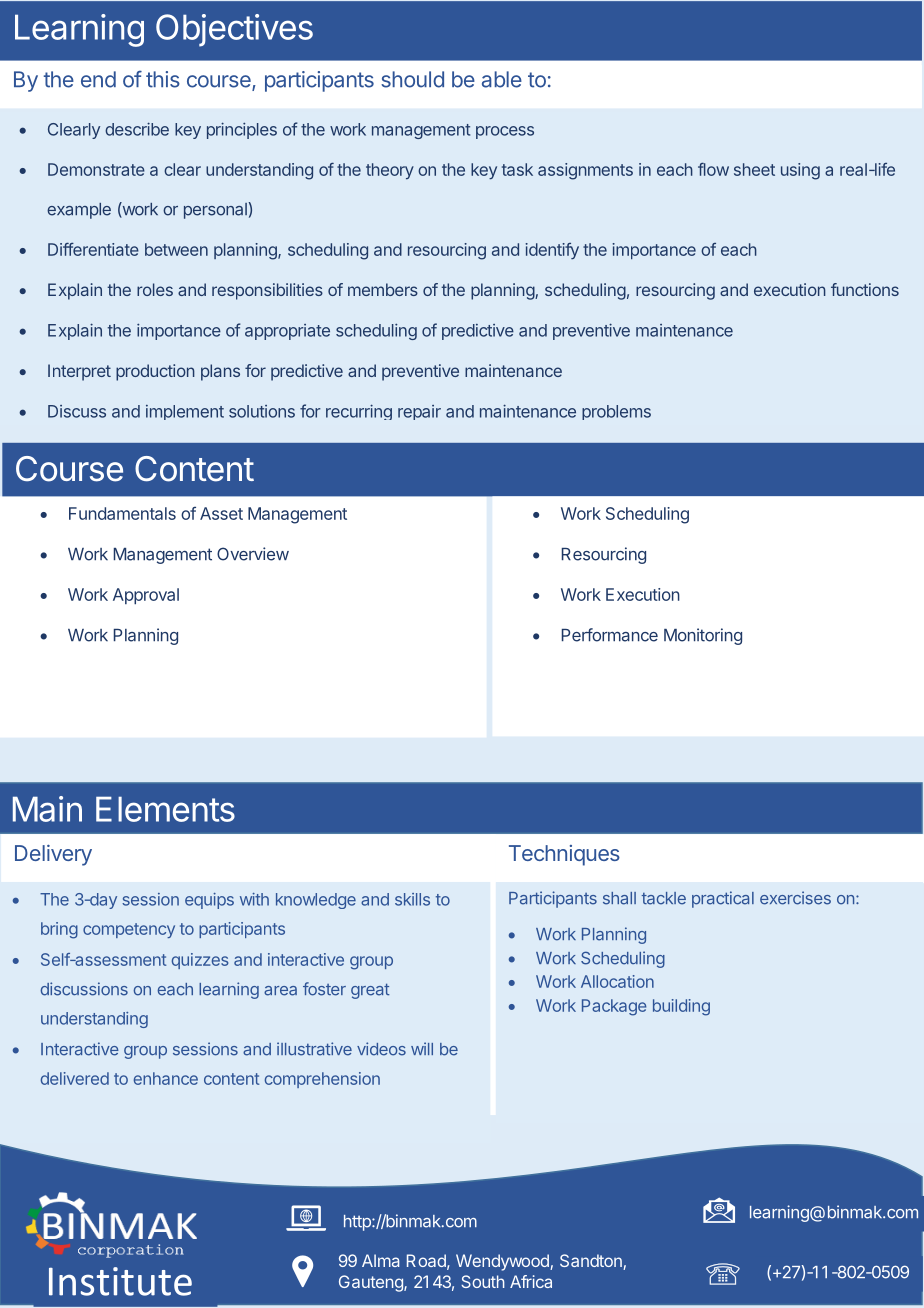  What do you see at coordinates (502, 79) in the screenshot?
I see `able` at bounding box center [502, 79].
